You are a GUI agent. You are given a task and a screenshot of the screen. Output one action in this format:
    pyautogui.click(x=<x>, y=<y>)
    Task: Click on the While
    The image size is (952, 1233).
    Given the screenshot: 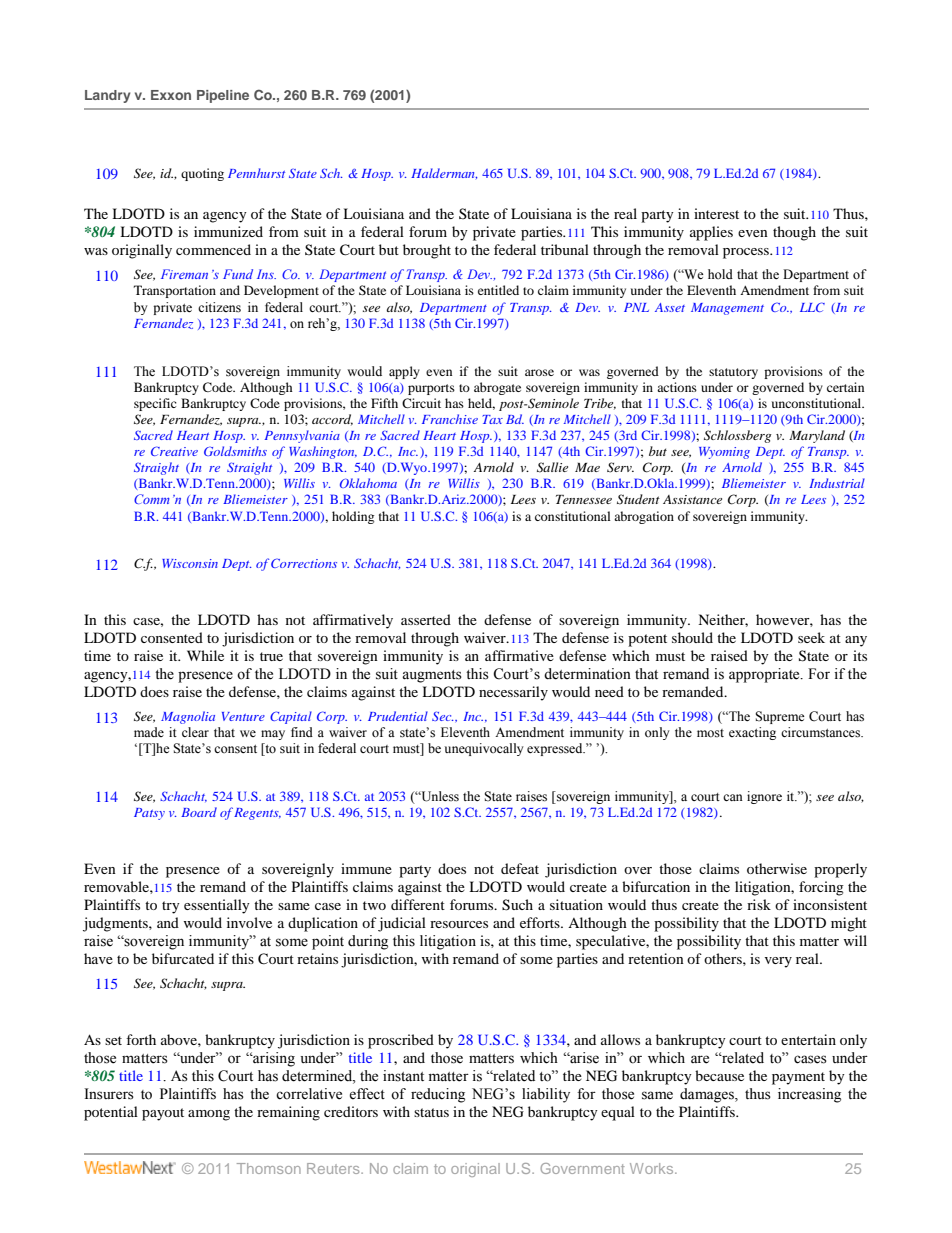 What is the action you would take?
    pyautogui.click(x=205, y=655)
